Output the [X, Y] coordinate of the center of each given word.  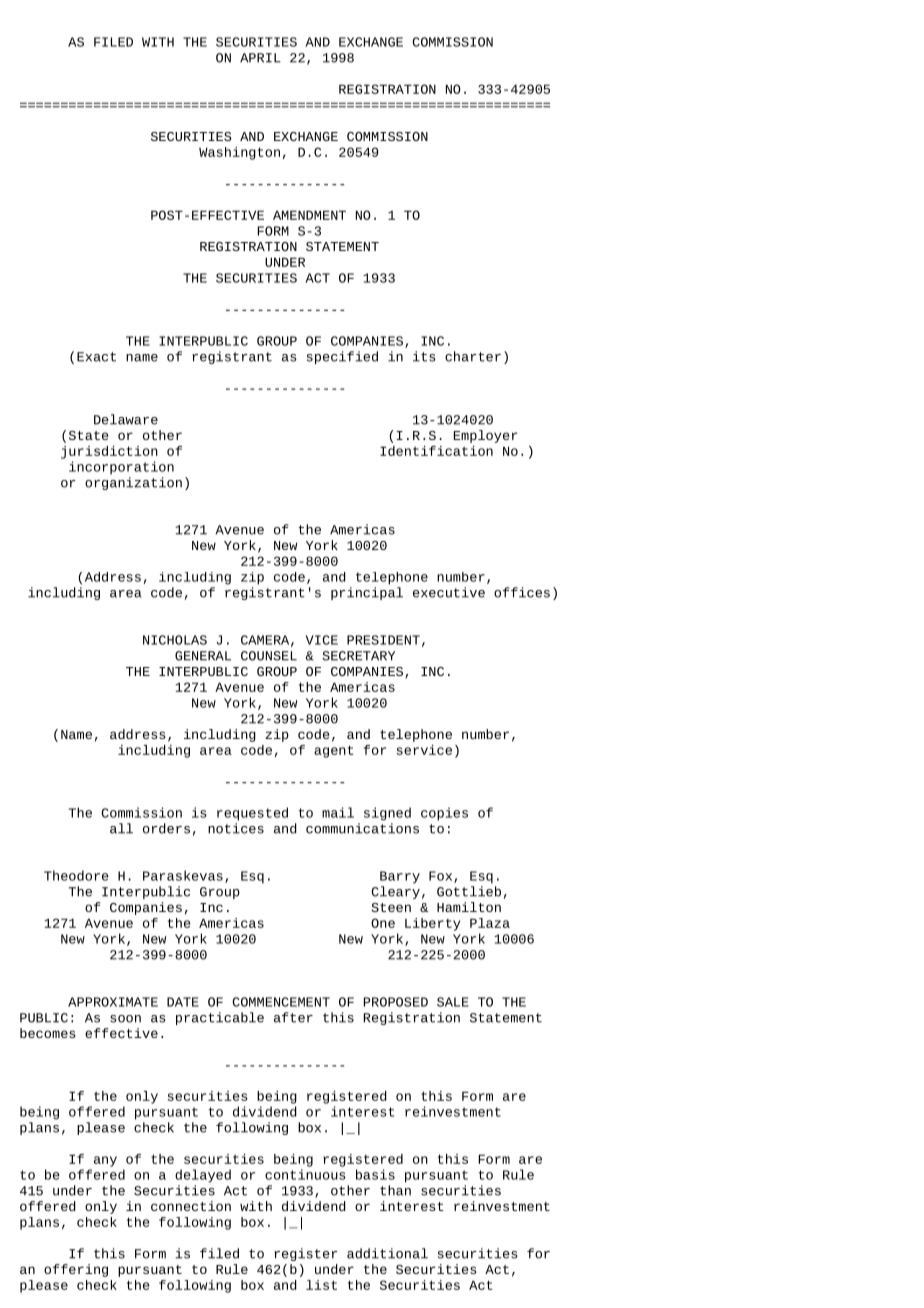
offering [76, 1270]
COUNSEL [269, 656]
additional [387, 1253]
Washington [239, 153]
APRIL [260, 58]
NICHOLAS [175, 640]
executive [449, 592]
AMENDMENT [309, 215]
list [321, 1285]
